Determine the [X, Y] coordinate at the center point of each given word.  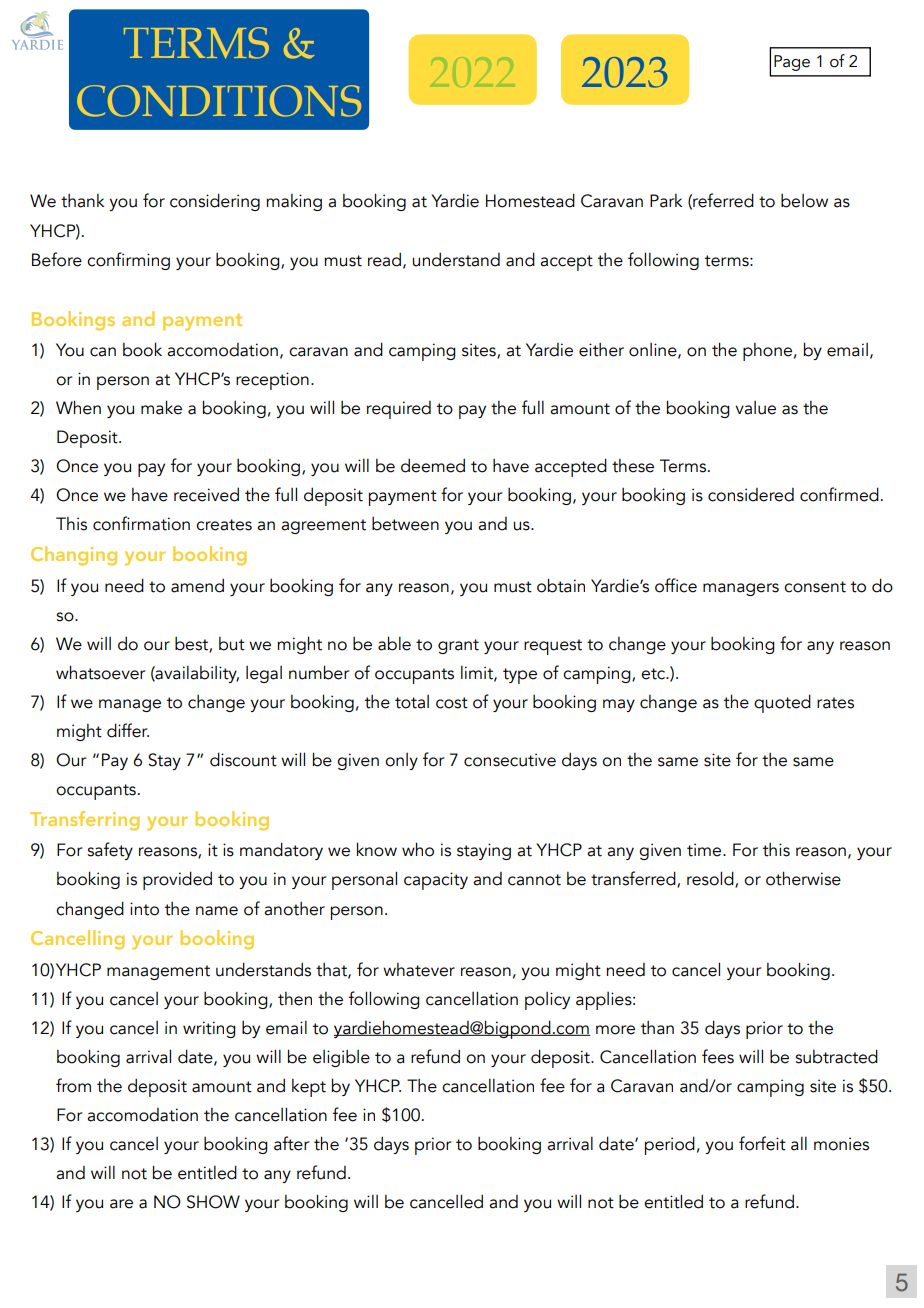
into [144, 909]
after [291, 1143]
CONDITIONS [219, 101]
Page [792, 63]
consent [815, 587]
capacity [436, 881]
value [755, 408]
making [294, 202]
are [121, 1204]
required [399, 410]
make [161, 407]
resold [711, 879]
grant [458, 646]
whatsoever [100, 672]
